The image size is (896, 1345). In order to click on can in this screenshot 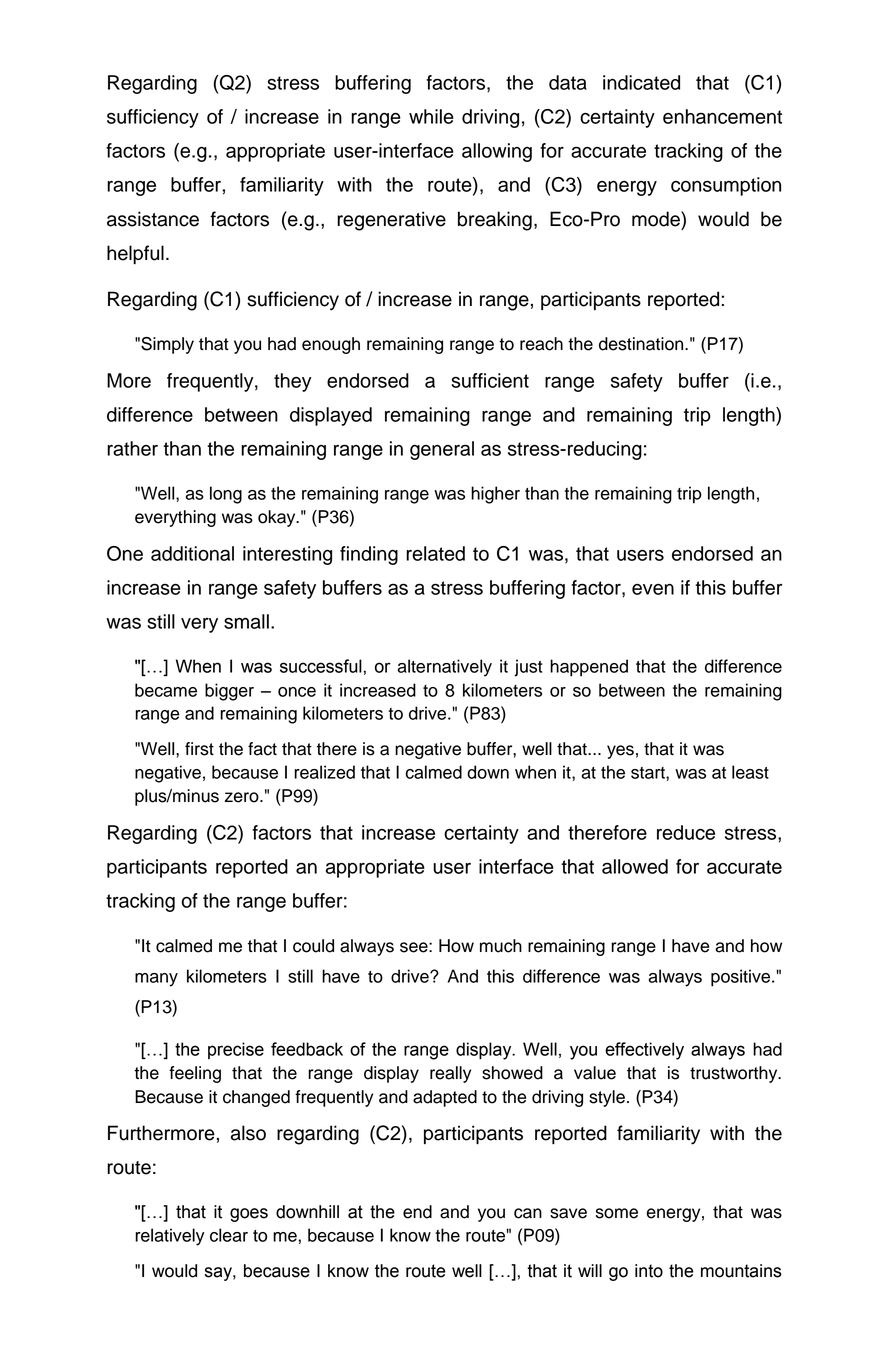, I will do `click(528, 1213)`.
